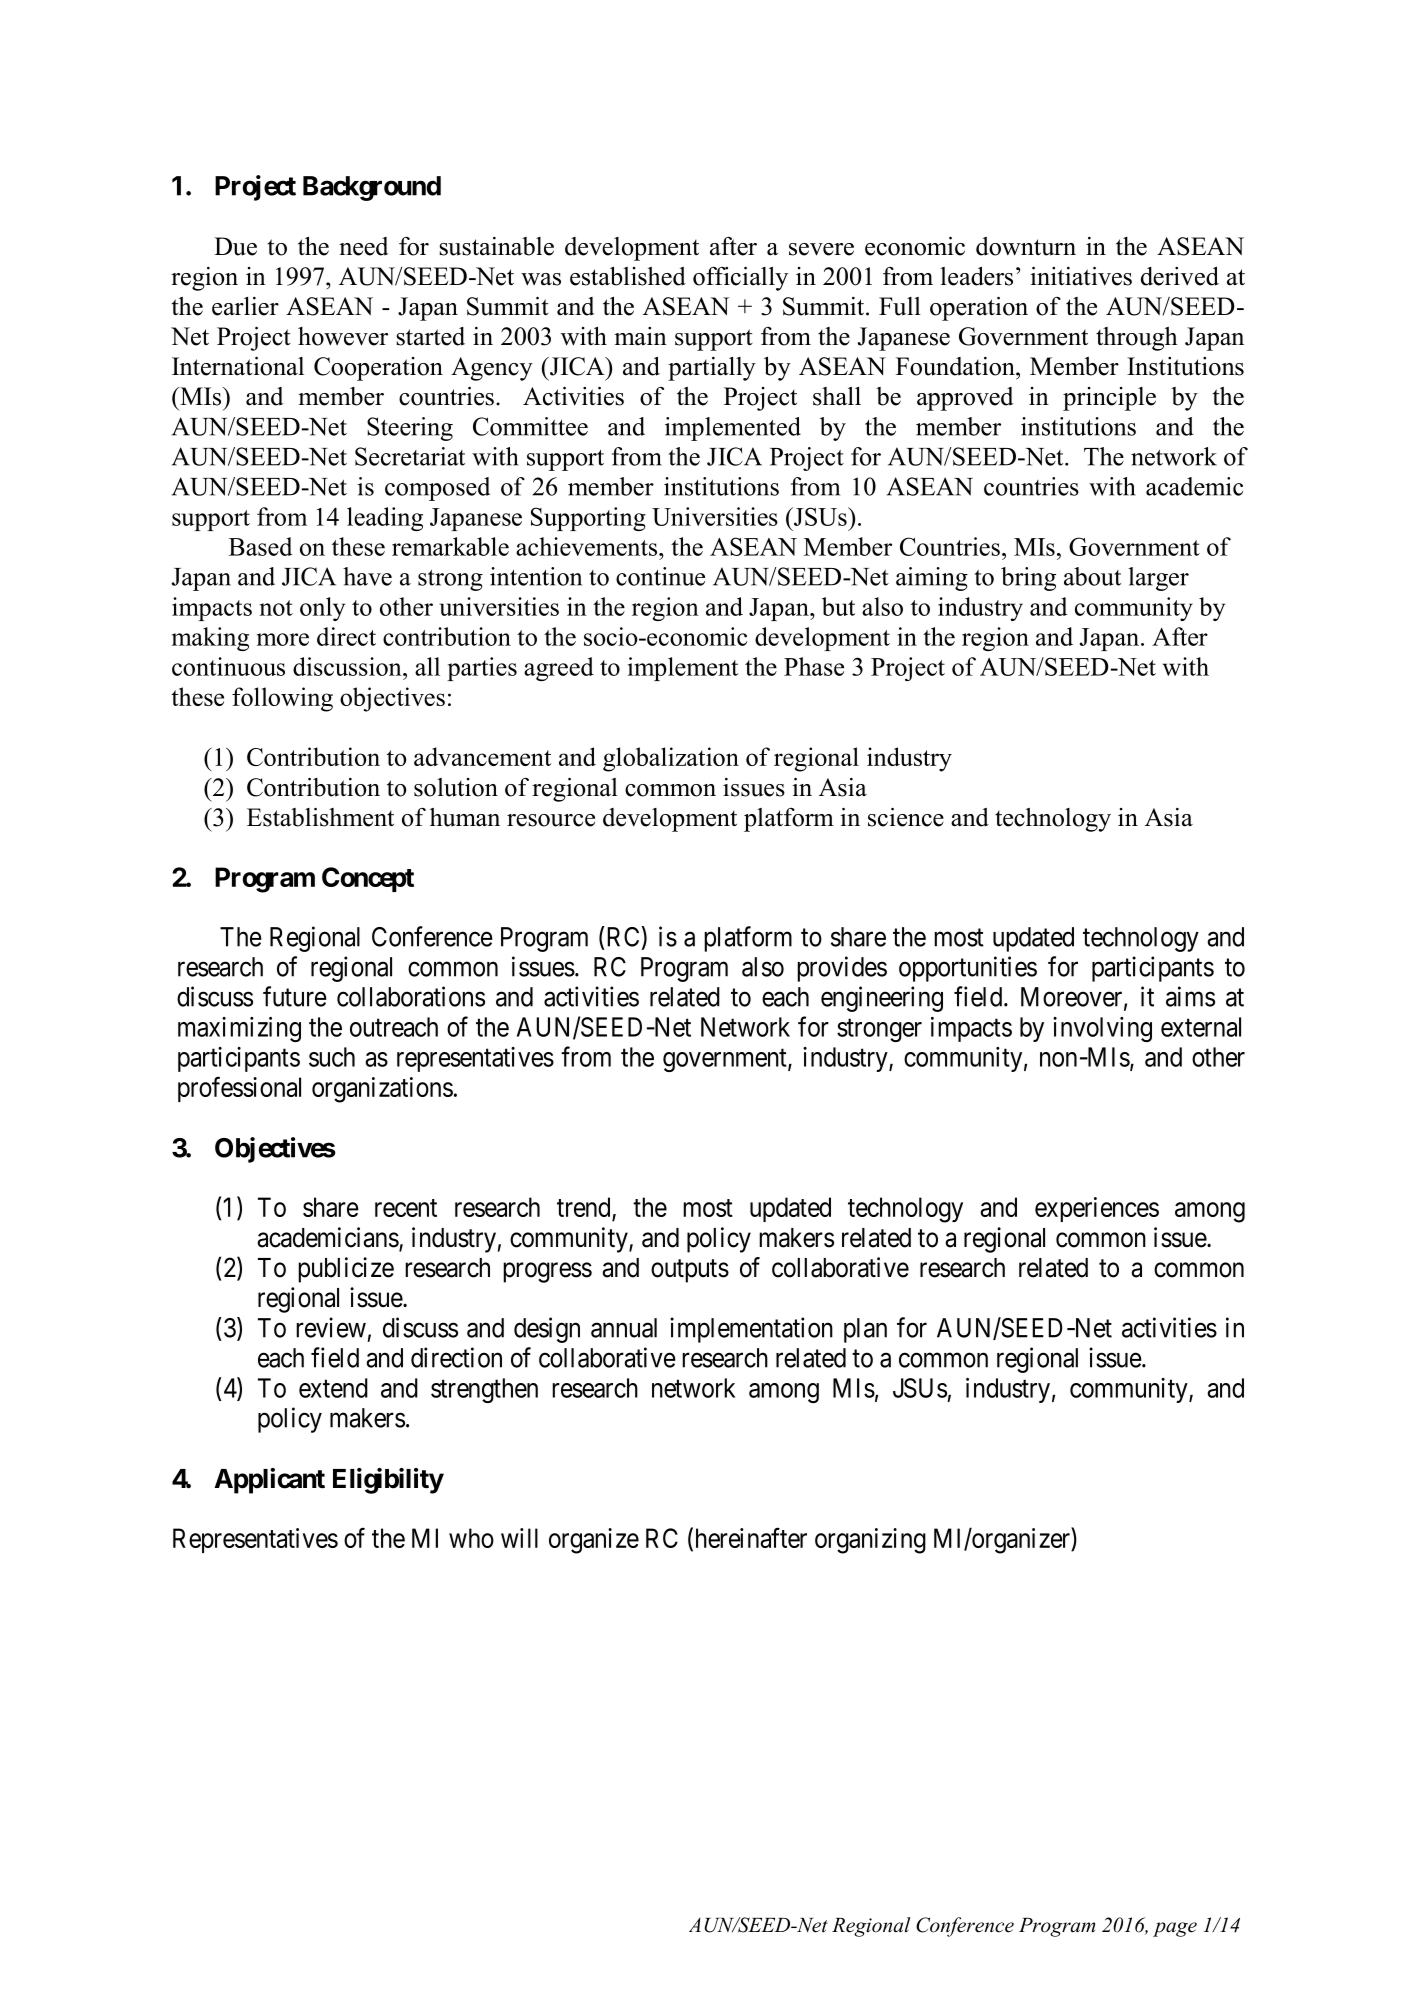 The height and width of the screenshot is (2001, 1416). Describe the element at coordinates (882, 999) in the screenshot. I see `engineering` at that location.
